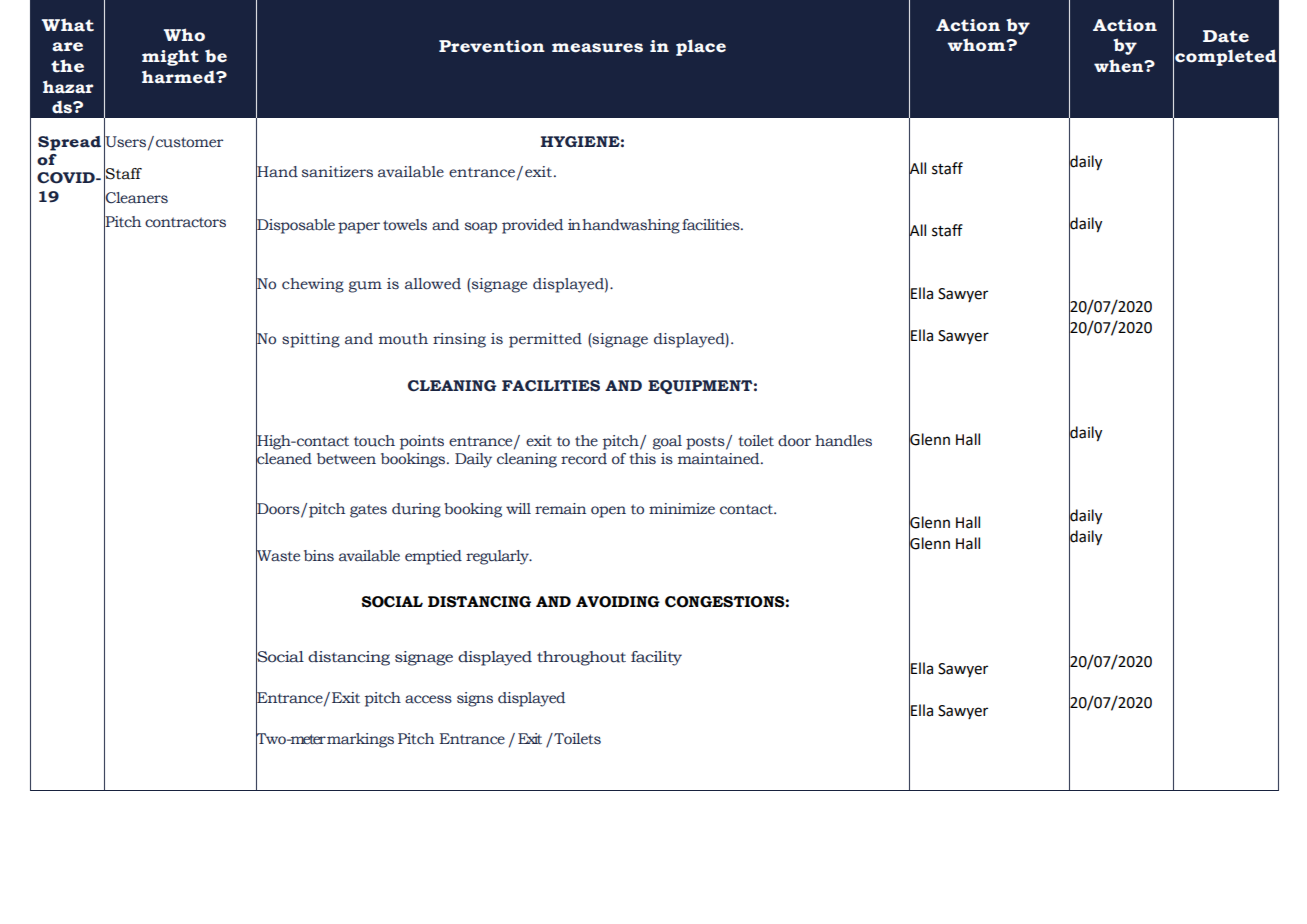 The image size is (1307, 924). What do you see at coordinates (656, 658) in the screenshot?
I see `facility` at bounding box center [656, 658].
